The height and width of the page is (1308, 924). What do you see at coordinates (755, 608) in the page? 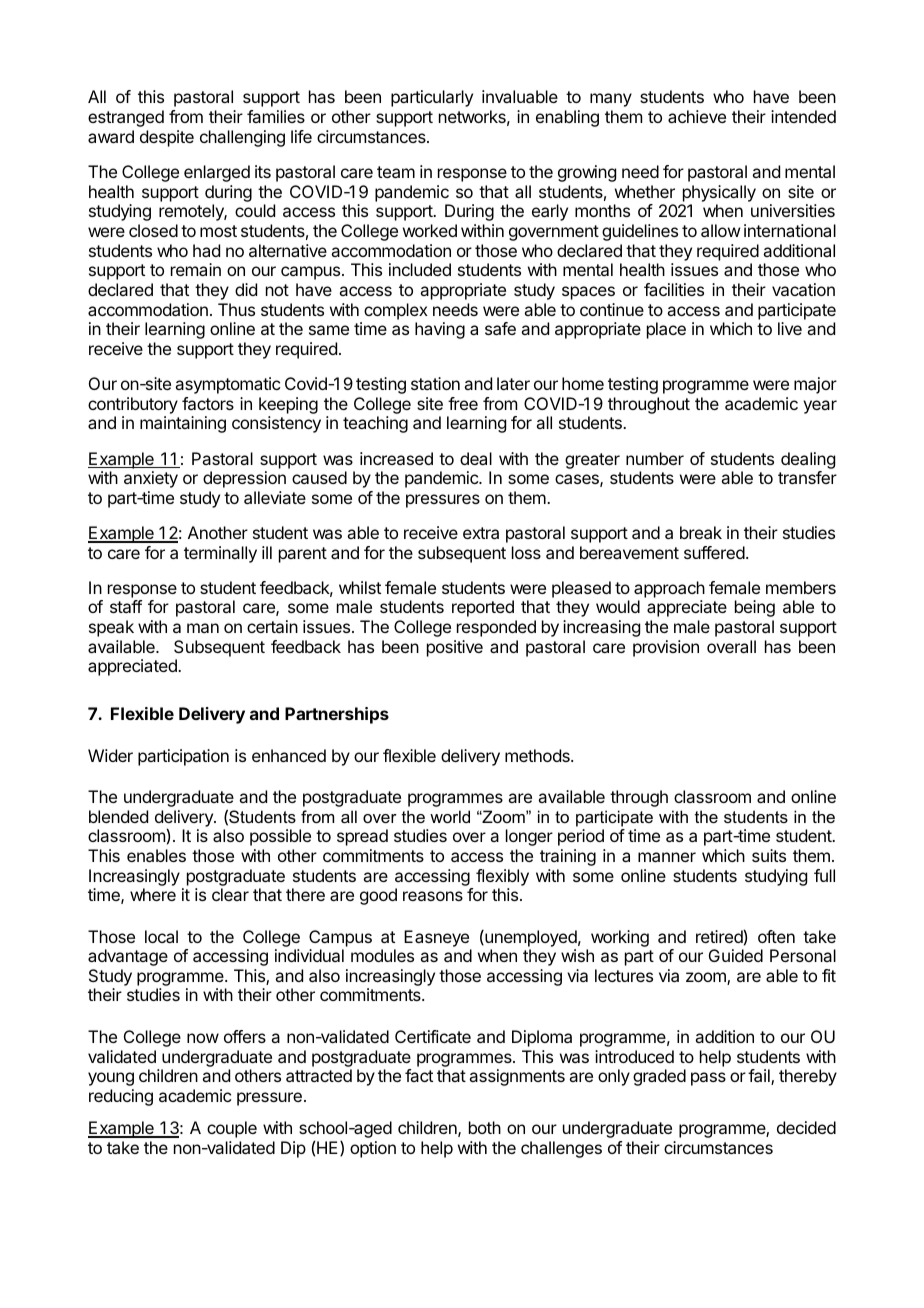
I see `being` at bounding box center [755, 608].
